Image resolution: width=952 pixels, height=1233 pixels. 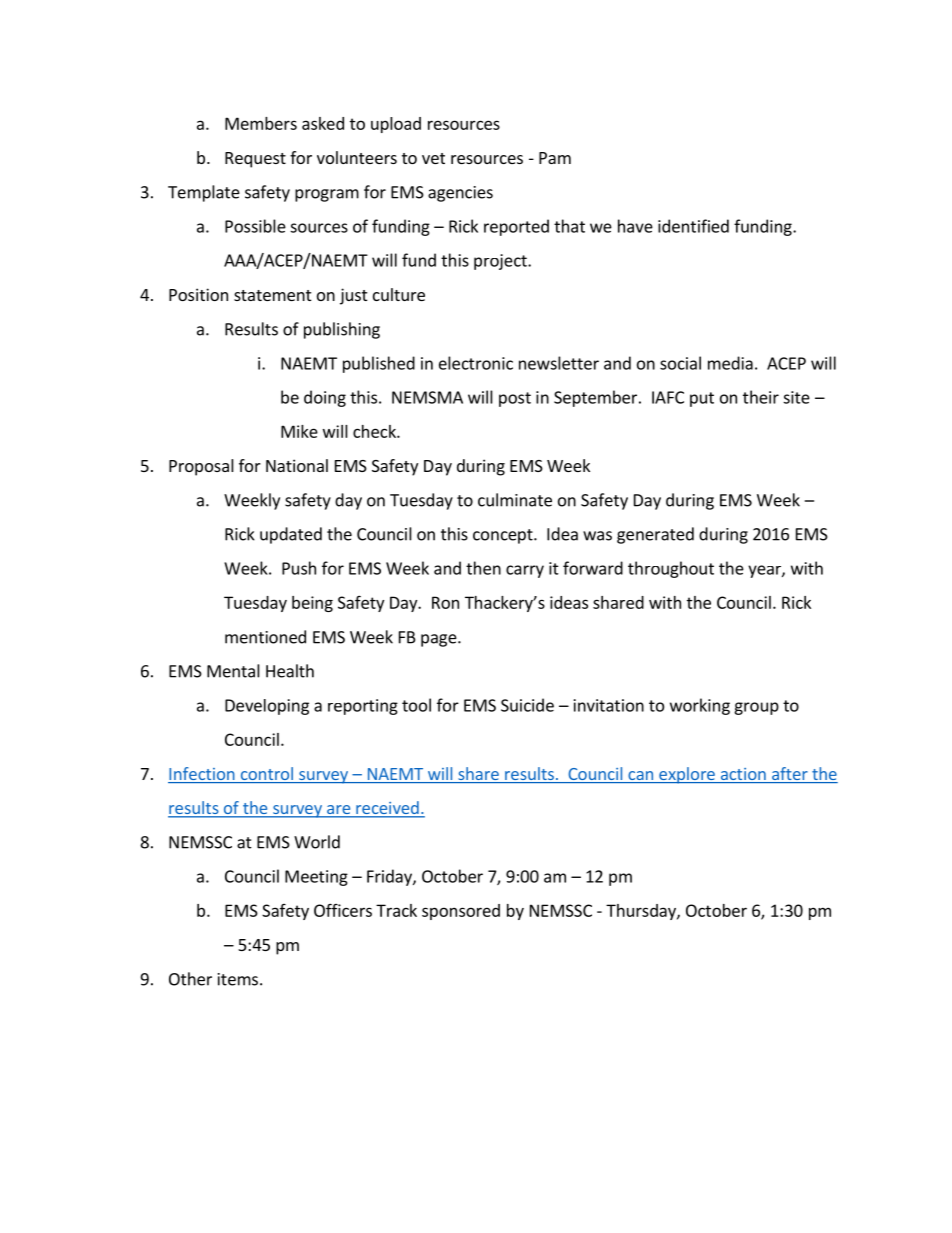 I want to click on Thursday, so click(x=642, y=912).
